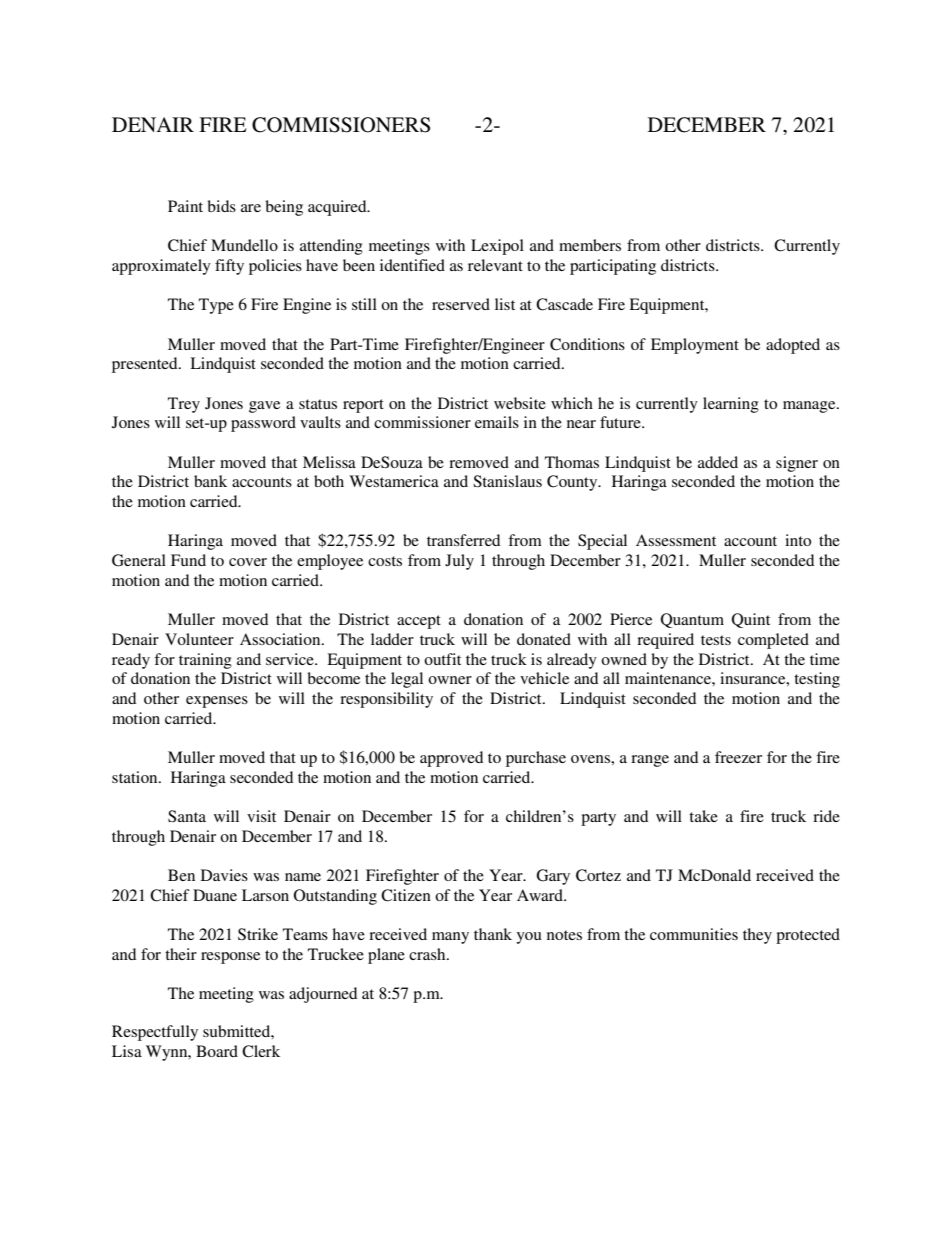 This page has width=952, height=1233. I want to click on take, so click(703, 816).
